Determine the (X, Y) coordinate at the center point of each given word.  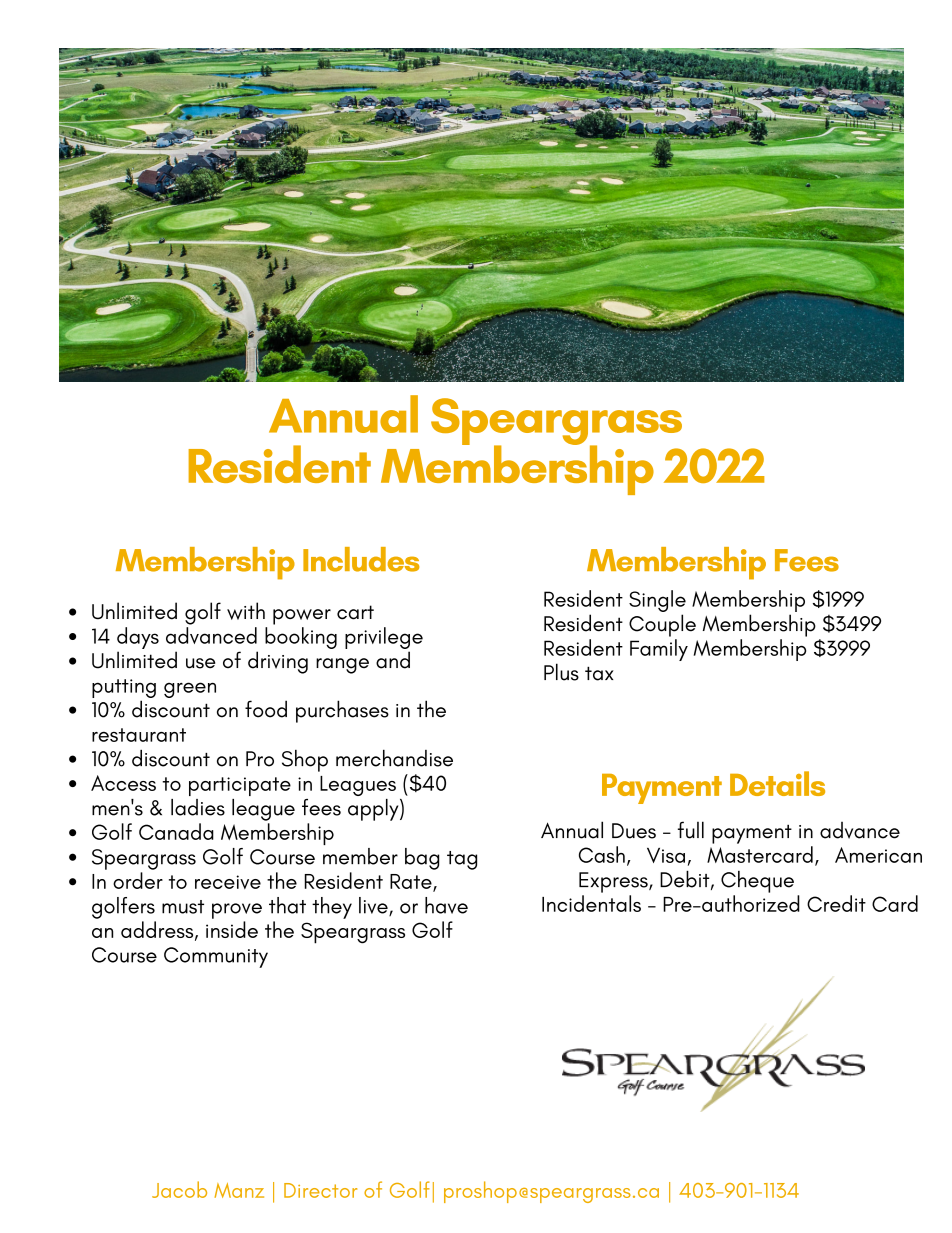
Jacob (179, 1189)
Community (216, 957)
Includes (361, 559)
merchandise (394, 758)
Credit (836, 903)
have (446, 905)
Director (320, 1190)
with (246, 611)
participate (240, 786)
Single (657, 601)
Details (777, 783)
